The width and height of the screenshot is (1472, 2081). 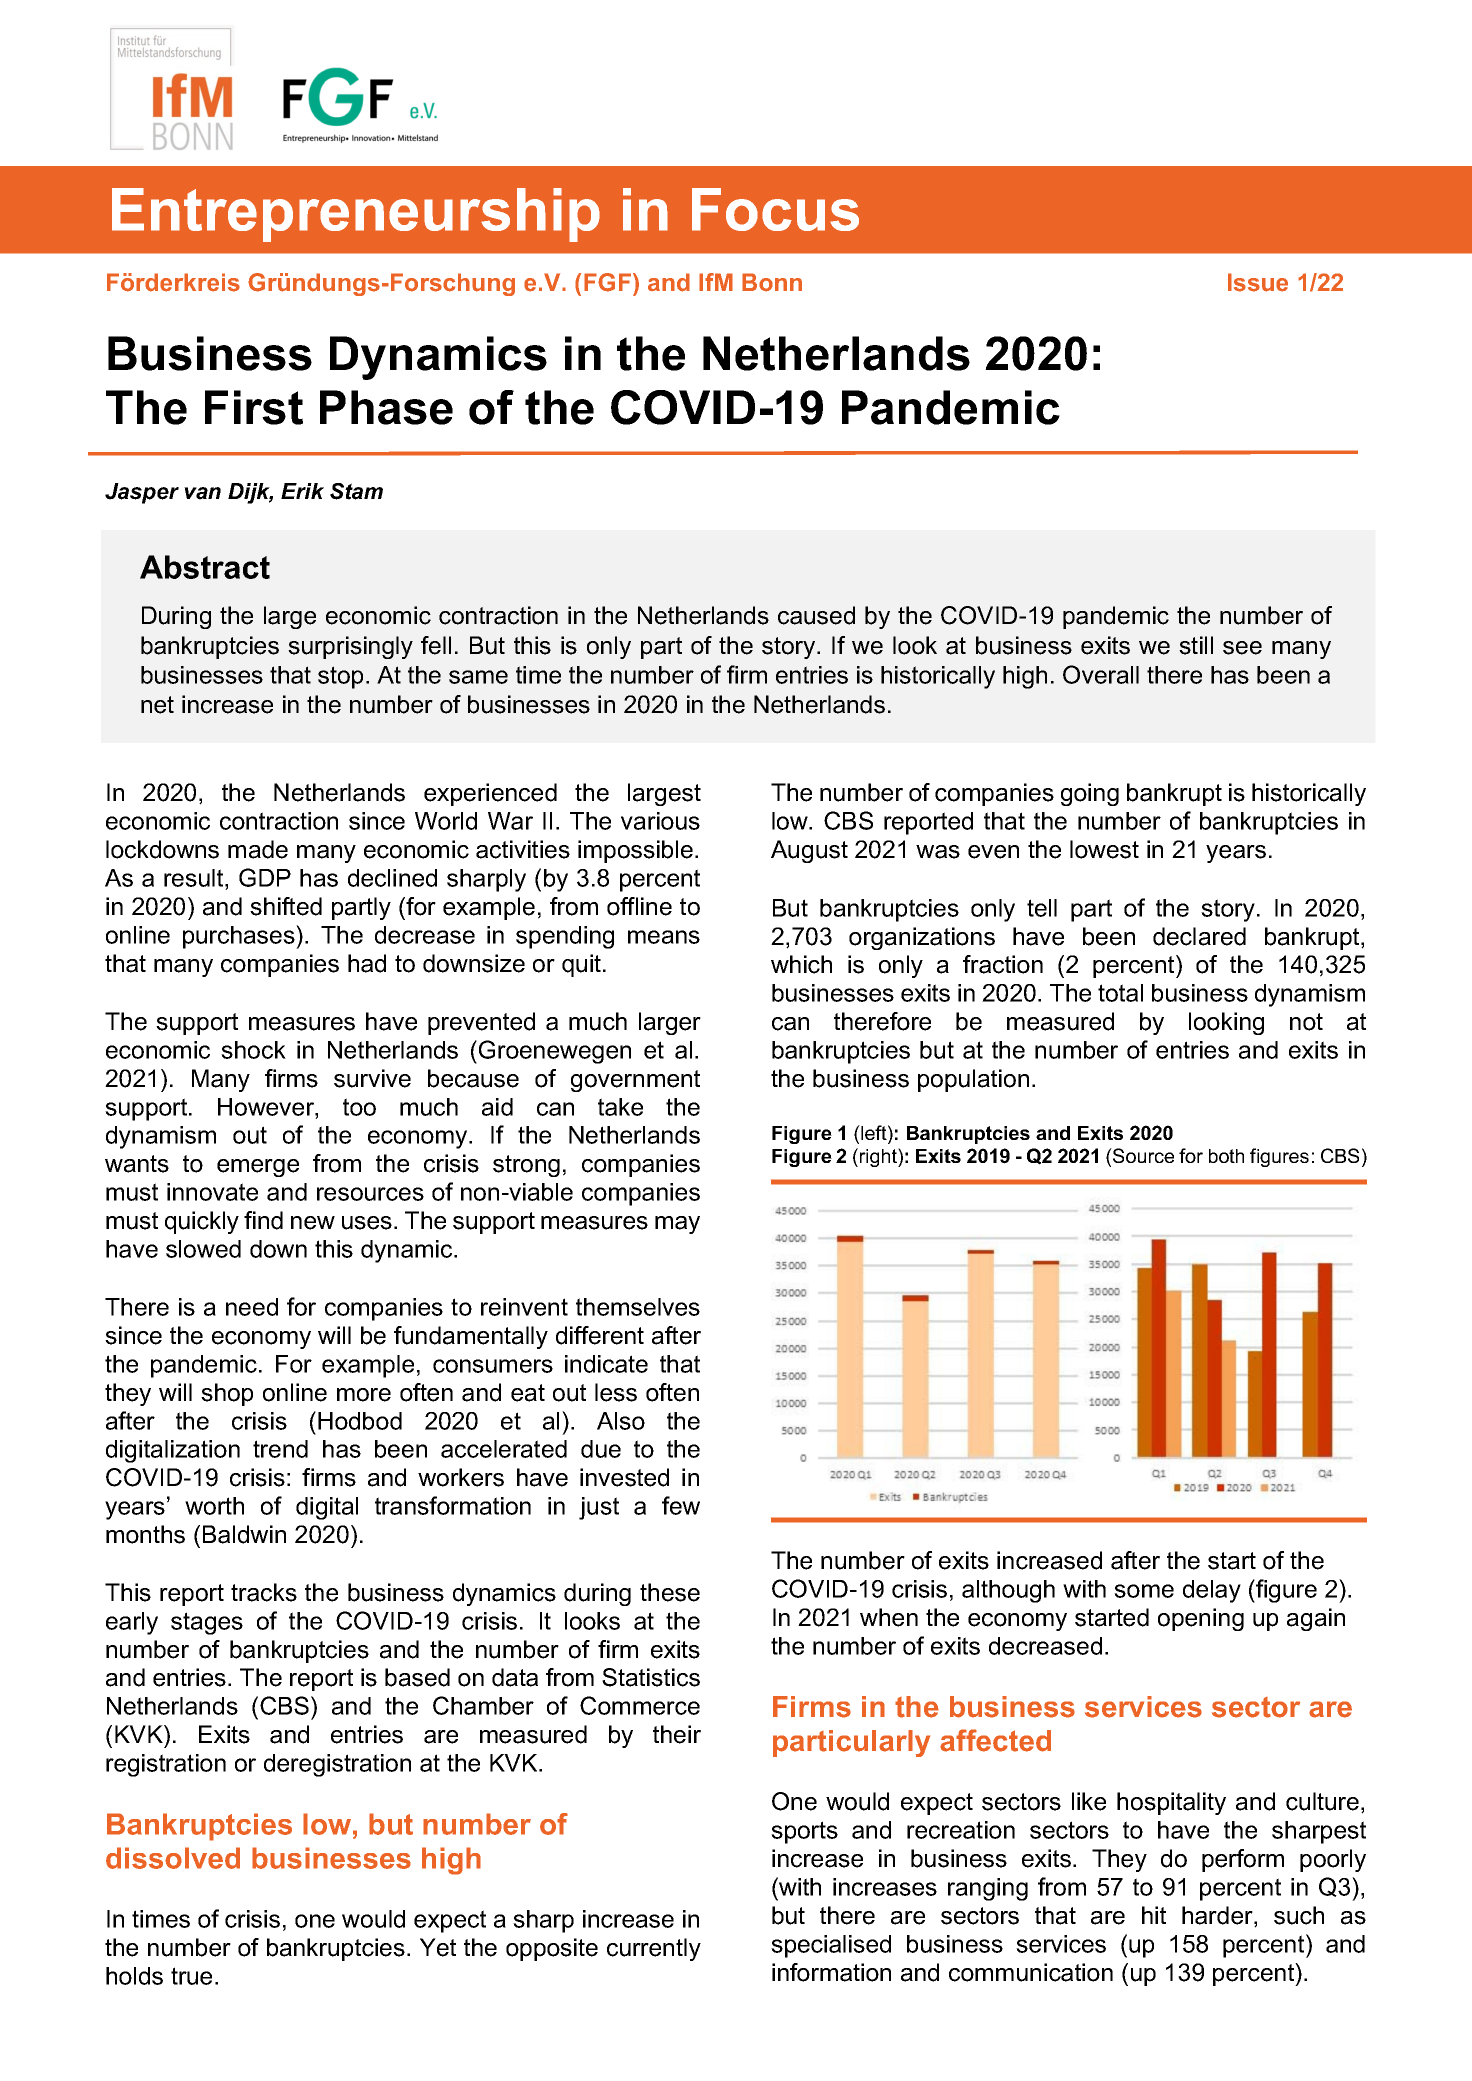 What do you see at coordinates (340, 677) in the screenshot?
I see `stop` at bounding box center [340, 677].
